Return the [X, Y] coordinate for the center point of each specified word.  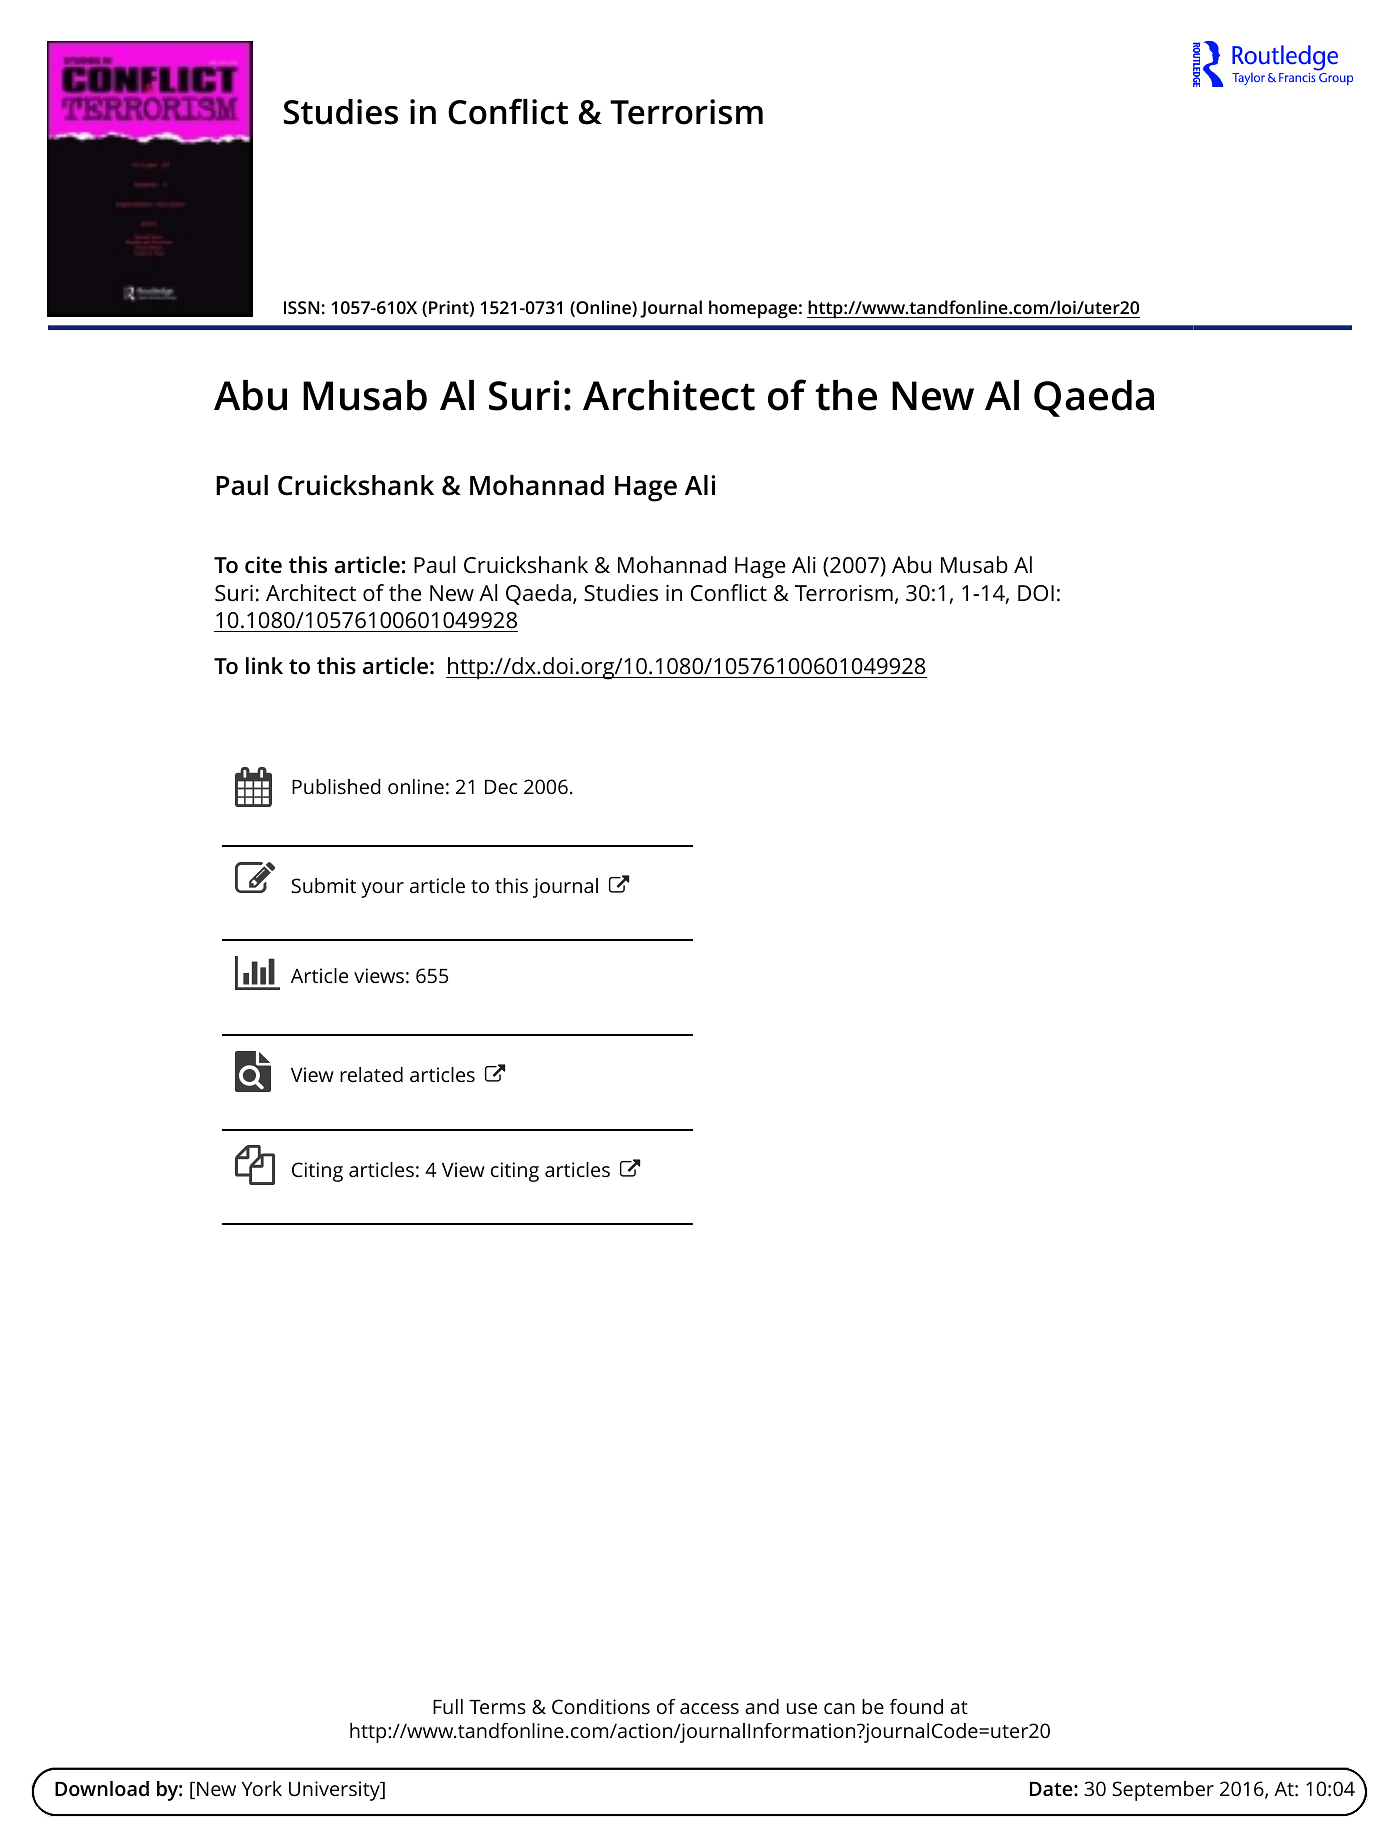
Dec [501, 787]
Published [336, 786]
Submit [323, 886]
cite [263, 565]
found [916, 1706]
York [262, 1788]
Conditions [601, 1706]
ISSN [301, 307]
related [371, 1074]
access [709, 1708]
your [382, 890]
